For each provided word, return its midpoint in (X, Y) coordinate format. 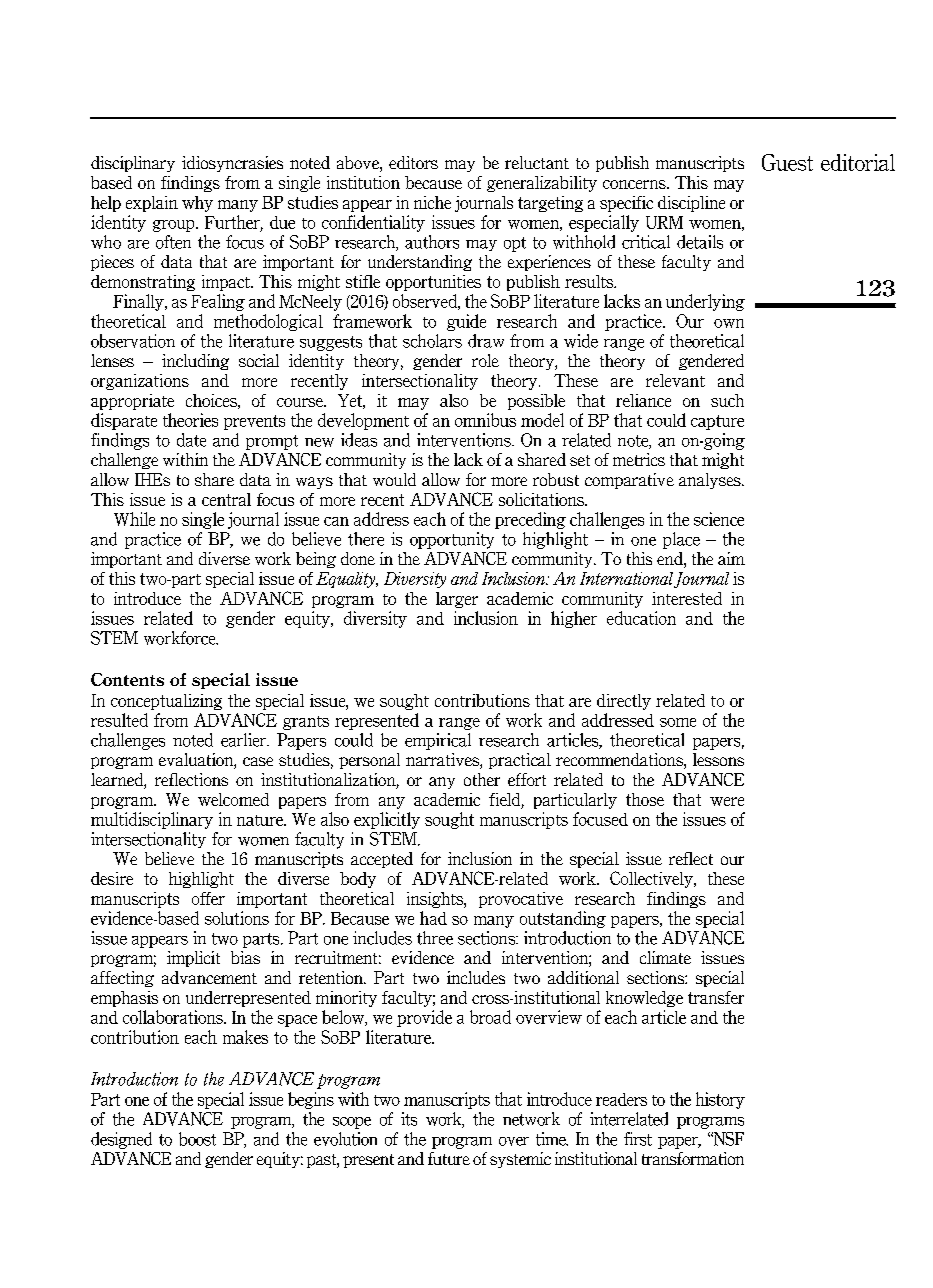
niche (432, 202)
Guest (787, 162)
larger (457, 600)
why (197, 204)
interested (687, 598)
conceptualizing (166, 702)
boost (197, 1139)
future (449, 1158)
